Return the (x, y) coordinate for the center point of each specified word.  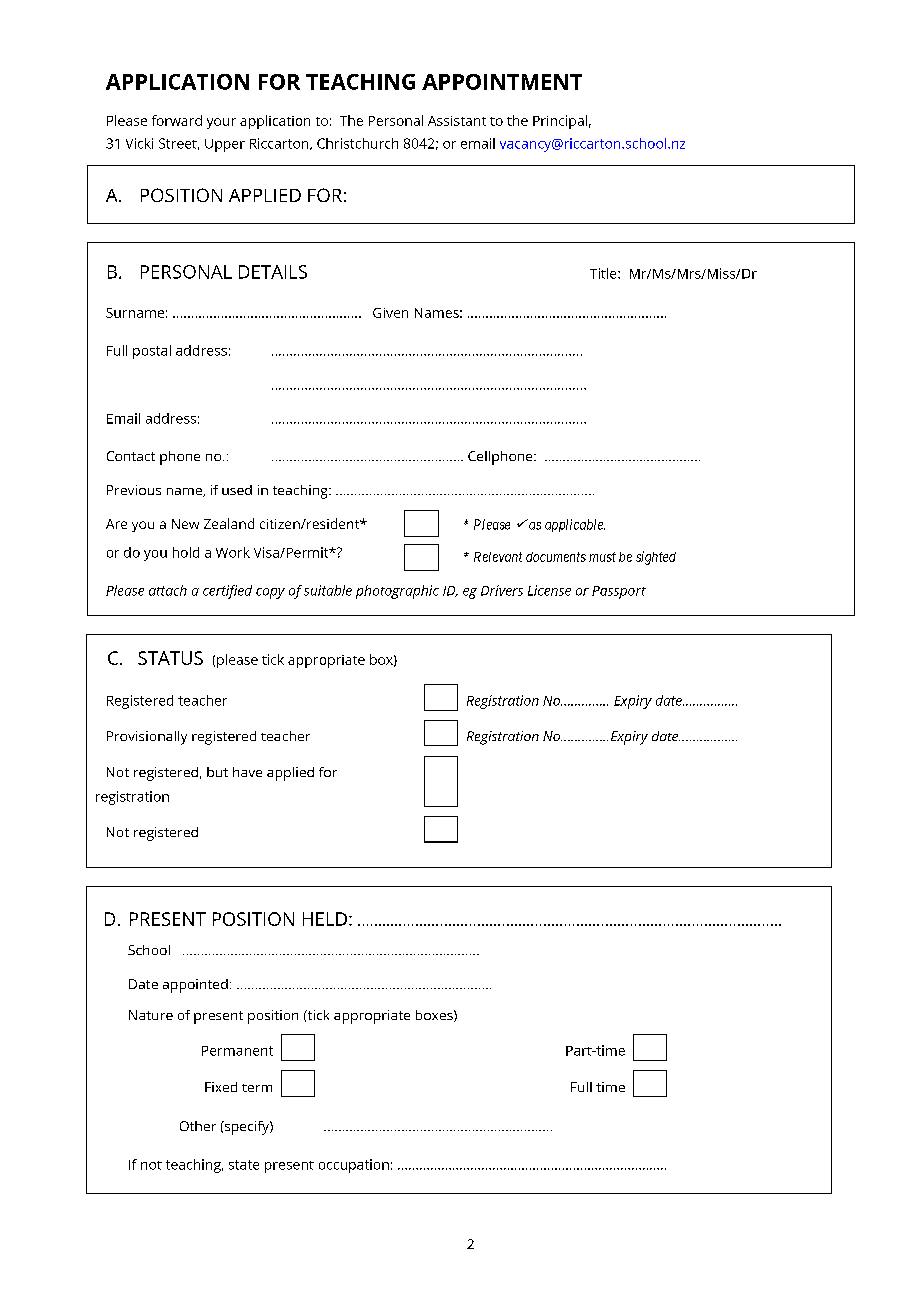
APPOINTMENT (502, 82)
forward (177, 120)
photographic (397, 592)
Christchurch (357, 143)
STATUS (170, 658)
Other (198, 1126)
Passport (619, 592)
